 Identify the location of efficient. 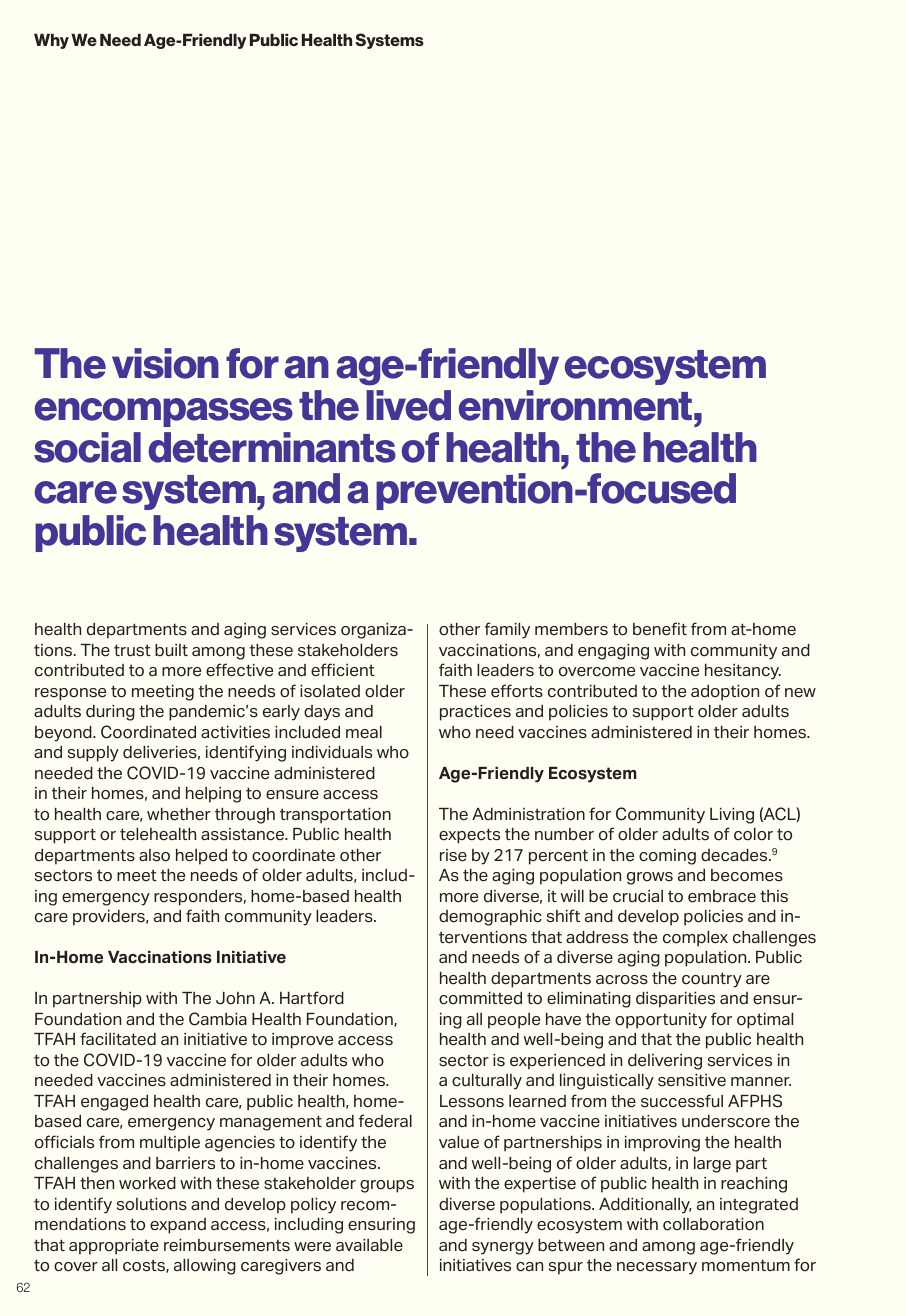
(343, 670).
